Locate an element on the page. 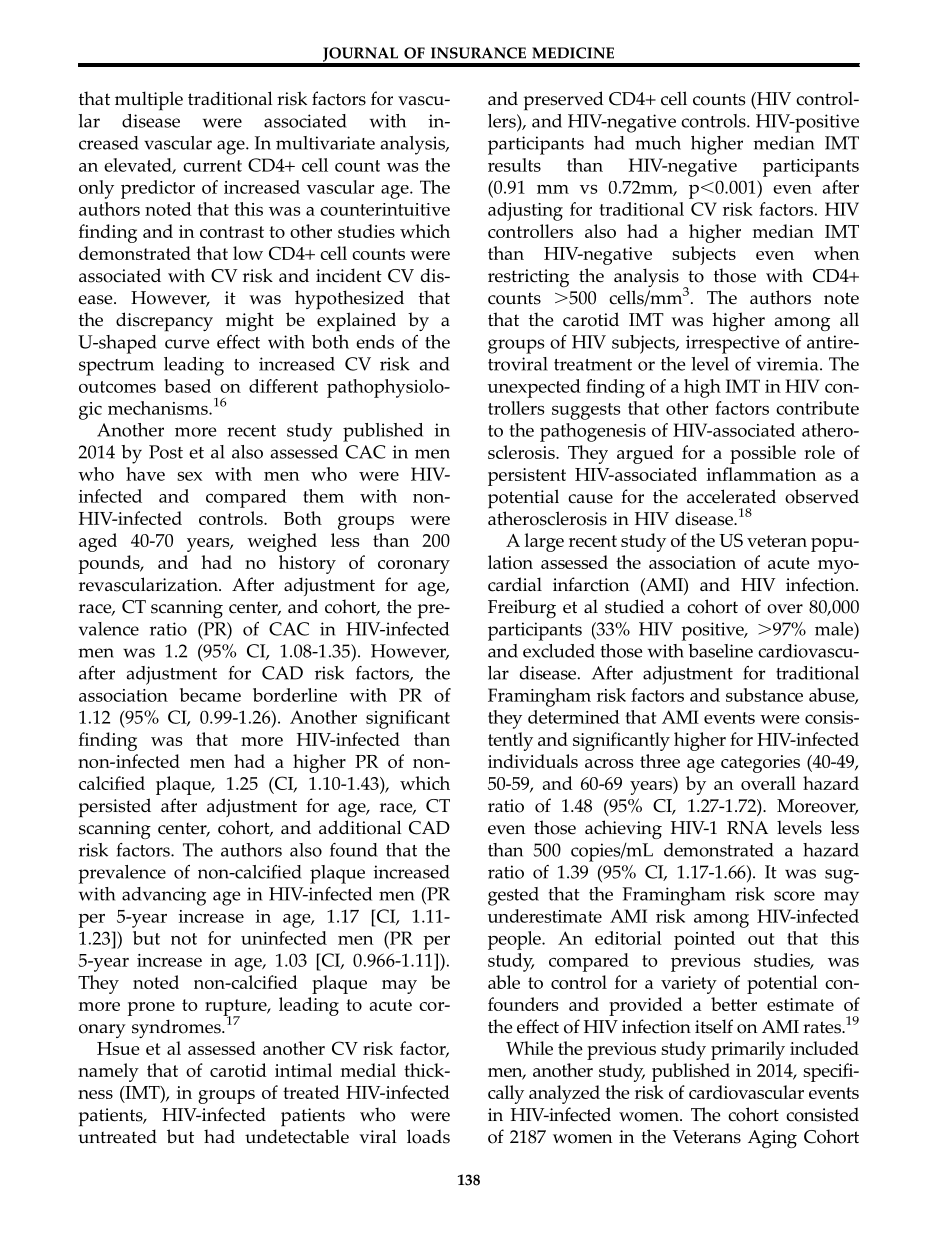 This page has width=952, height=1233. namely is located at coordinates (108, 1072).
